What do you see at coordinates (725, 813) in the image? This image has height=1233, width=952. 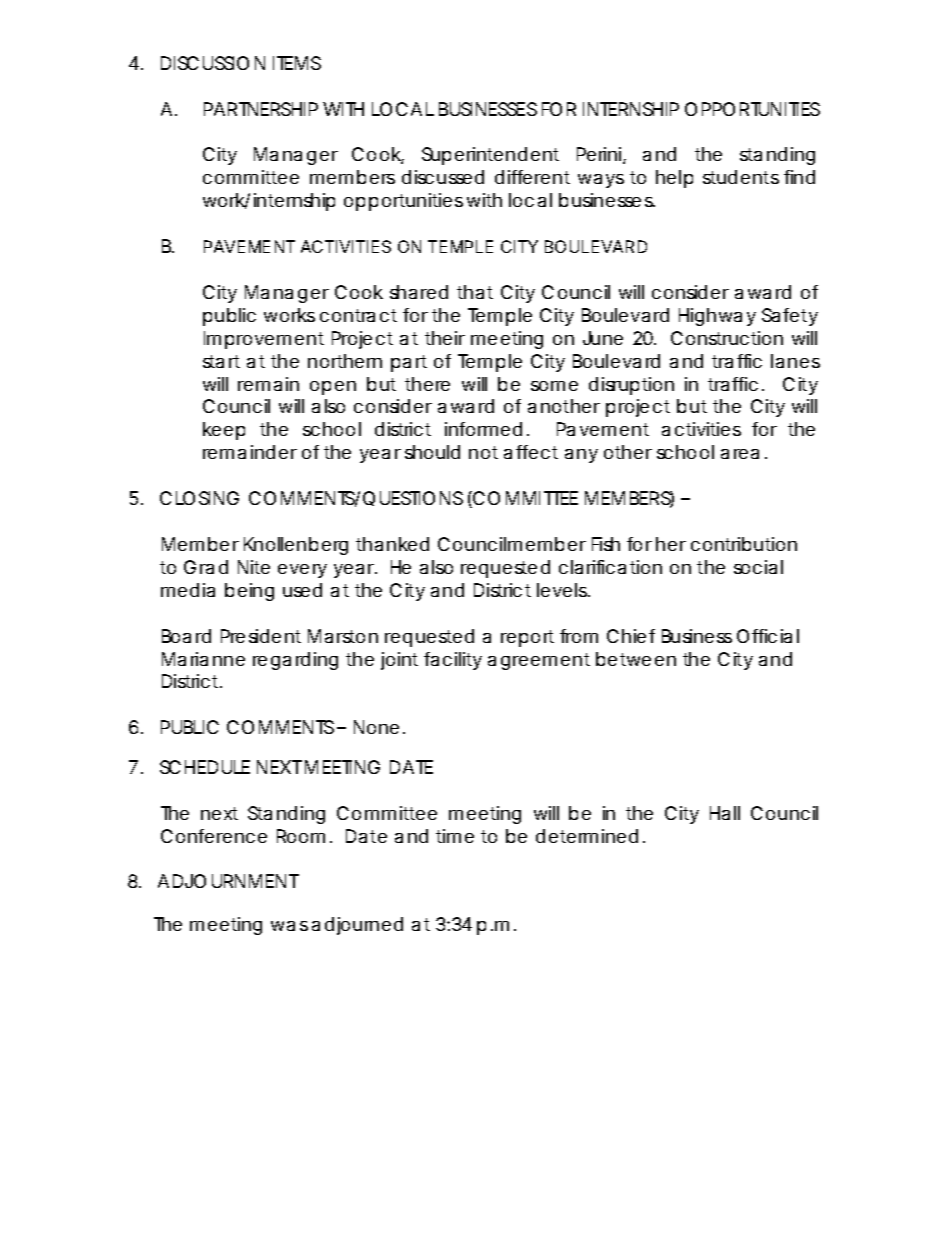 I see `Hall` at bounding box center [725, 813].
